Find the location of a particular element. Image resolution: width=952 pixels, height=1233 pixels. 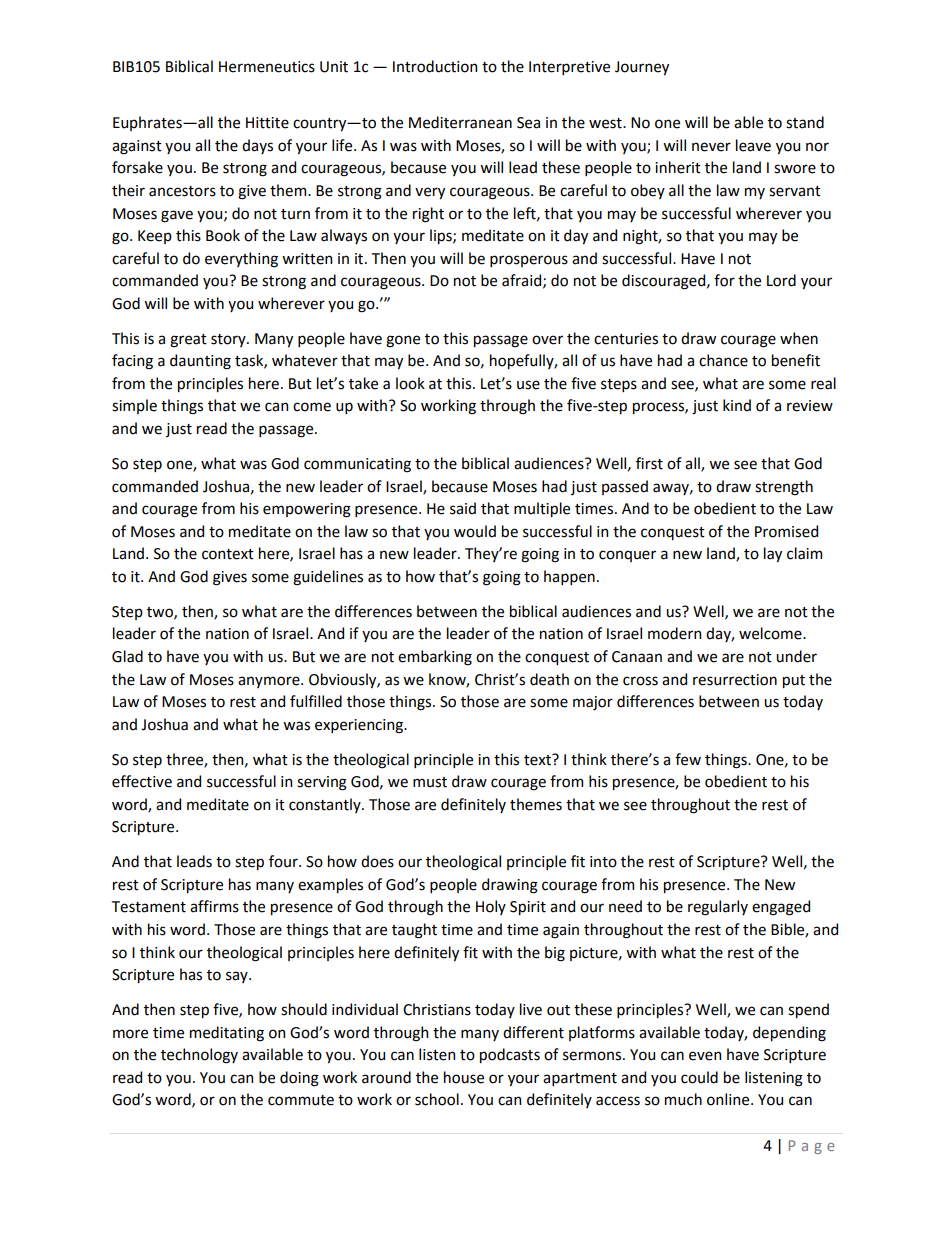

Mediterranean is located at coordinates (460, 122).
